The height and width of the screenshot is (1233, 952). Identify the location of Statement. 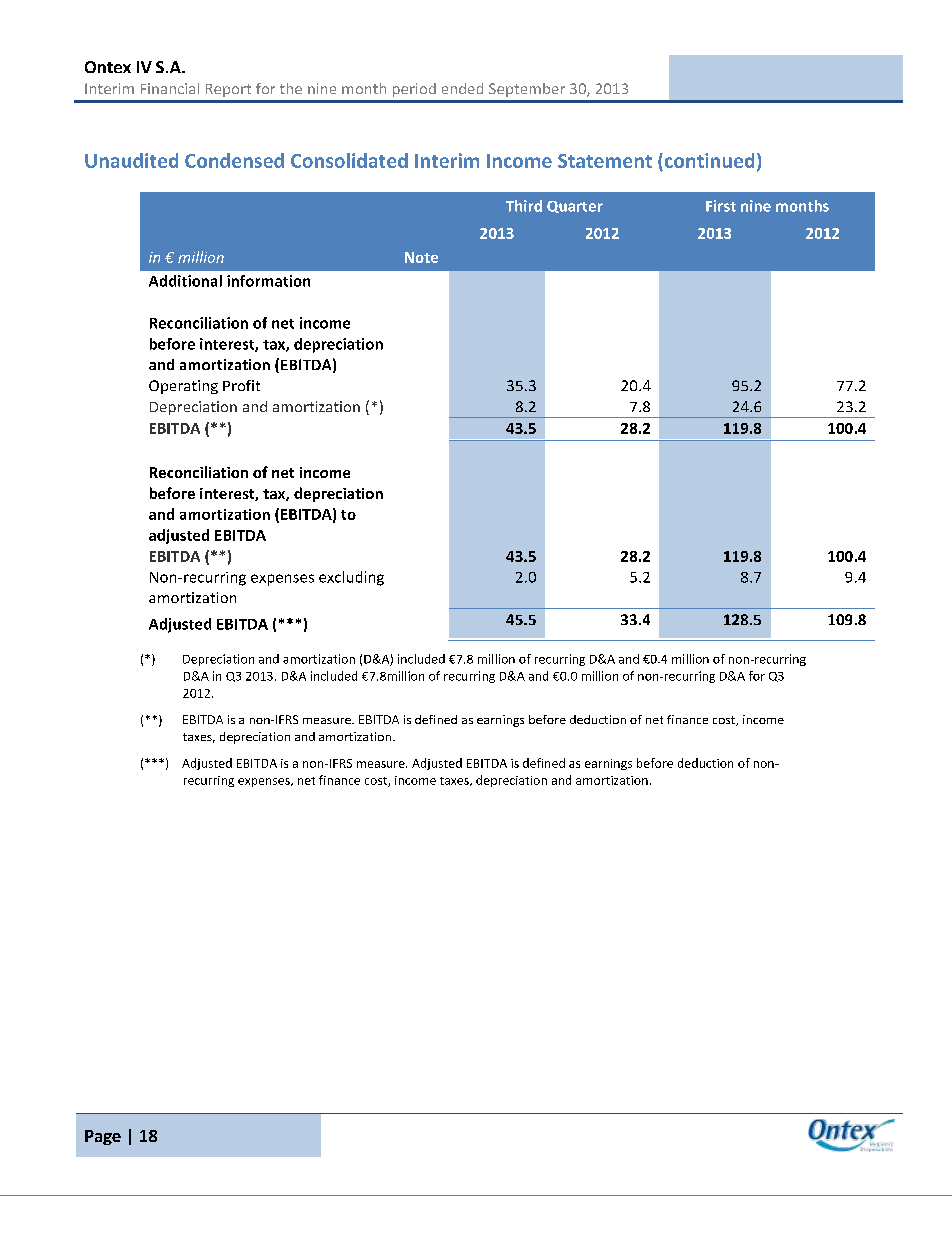
(605, 161).
